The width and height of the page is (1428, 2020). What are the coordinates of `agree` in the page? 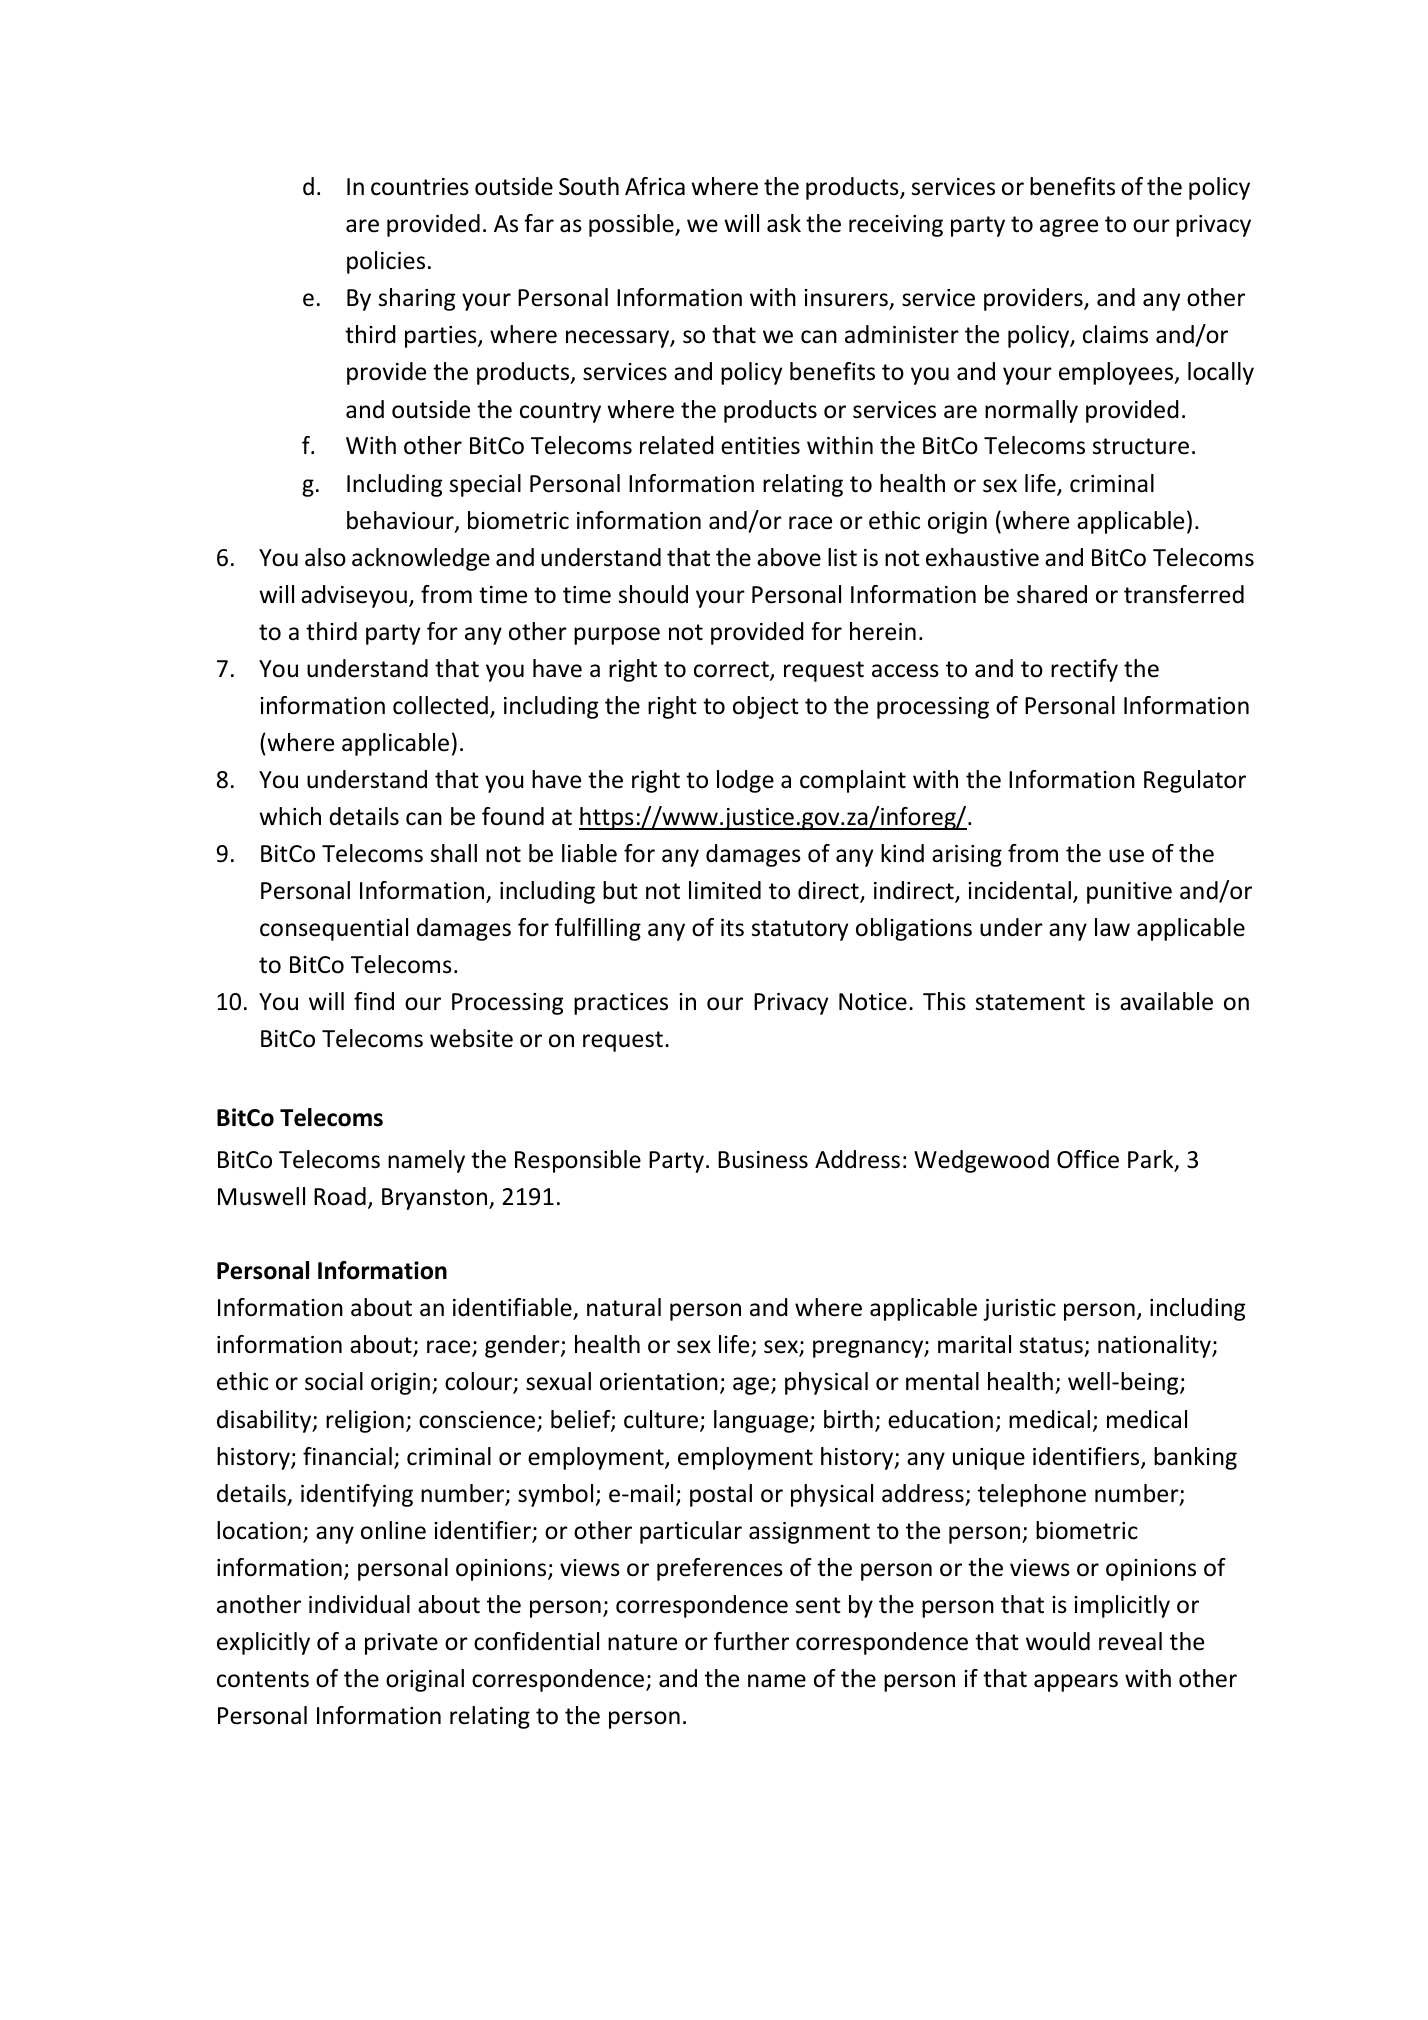 It's located at (1069, 228).
